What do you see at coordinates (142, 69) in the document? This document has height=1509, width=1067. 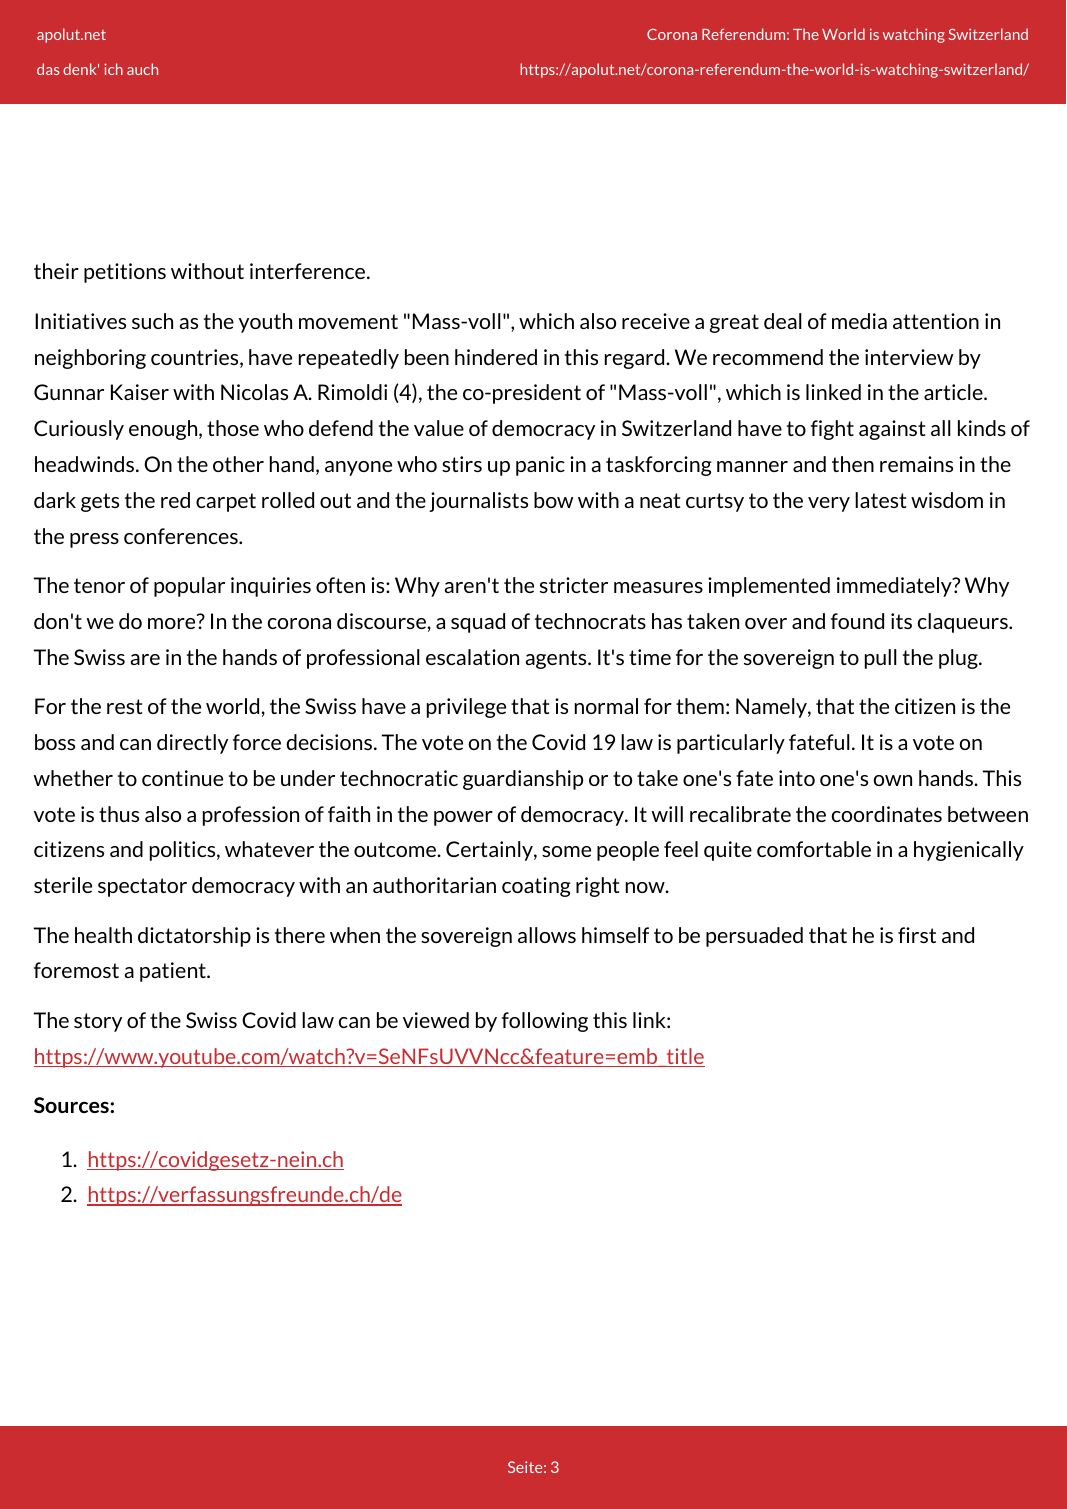 I see `auch` at bounding box center [142, 69].
